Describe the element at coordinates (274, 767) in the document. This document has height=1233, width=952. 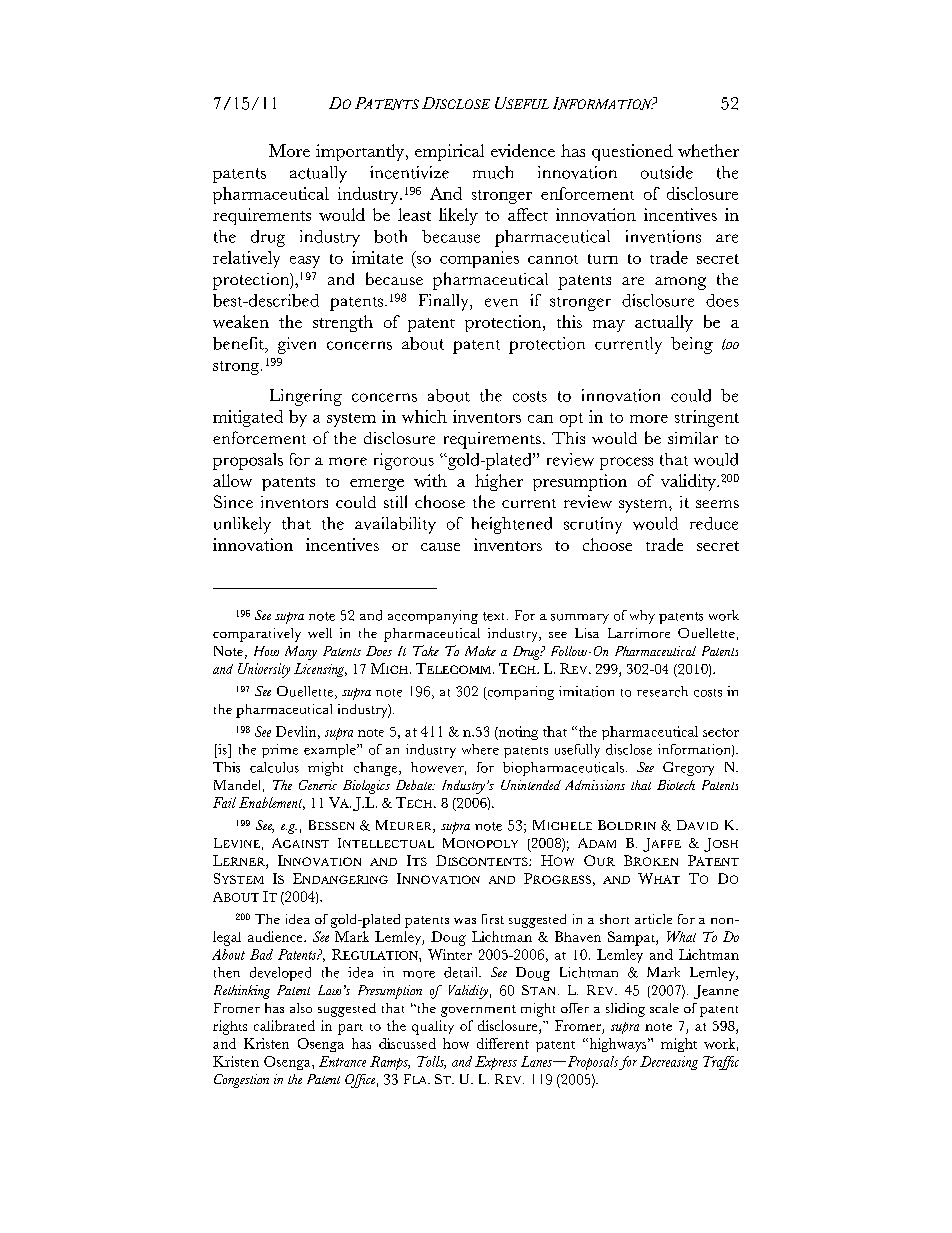
I see `calculus` at that location.
